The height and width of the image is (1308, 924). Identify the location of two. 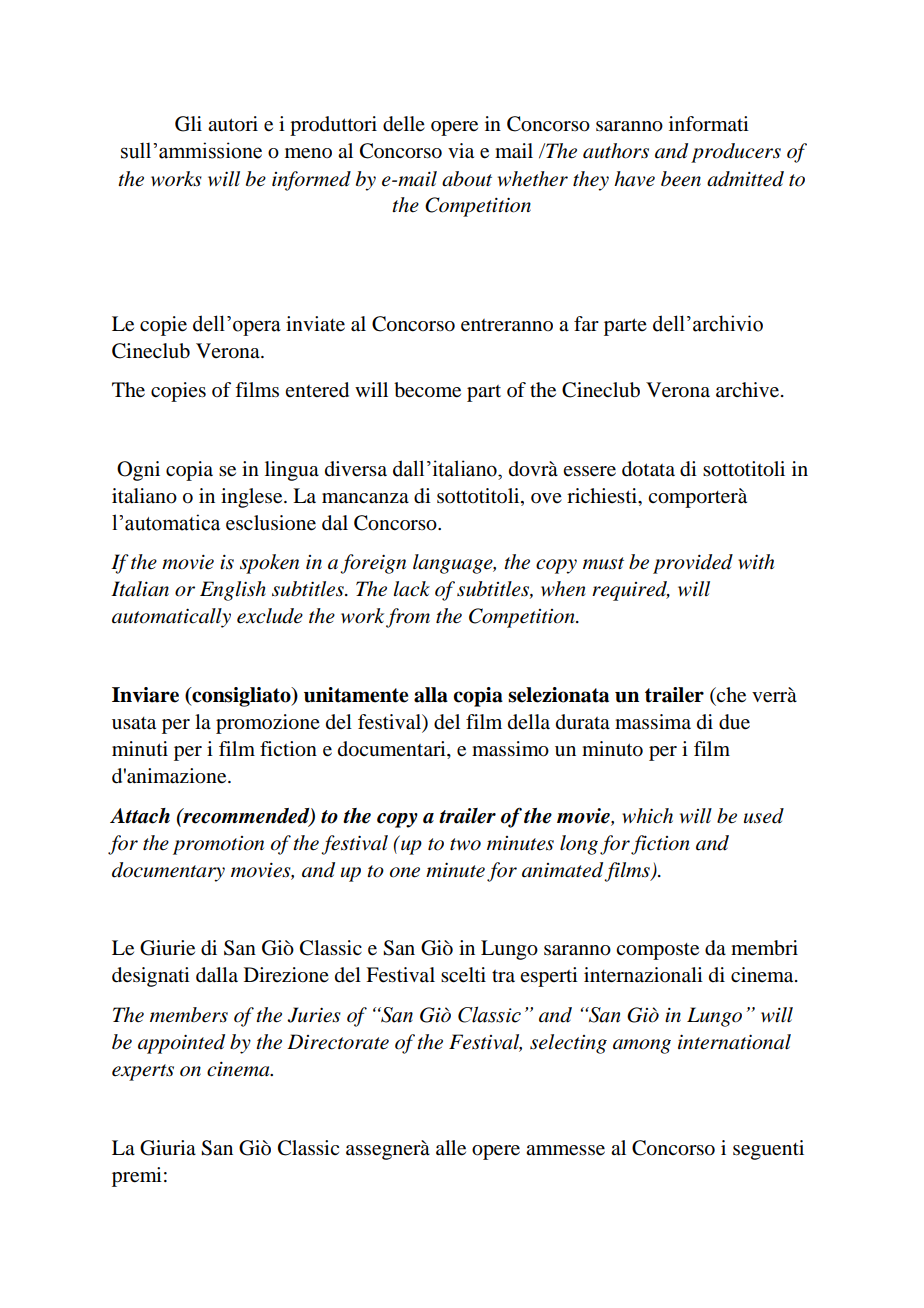
(465, 844).
